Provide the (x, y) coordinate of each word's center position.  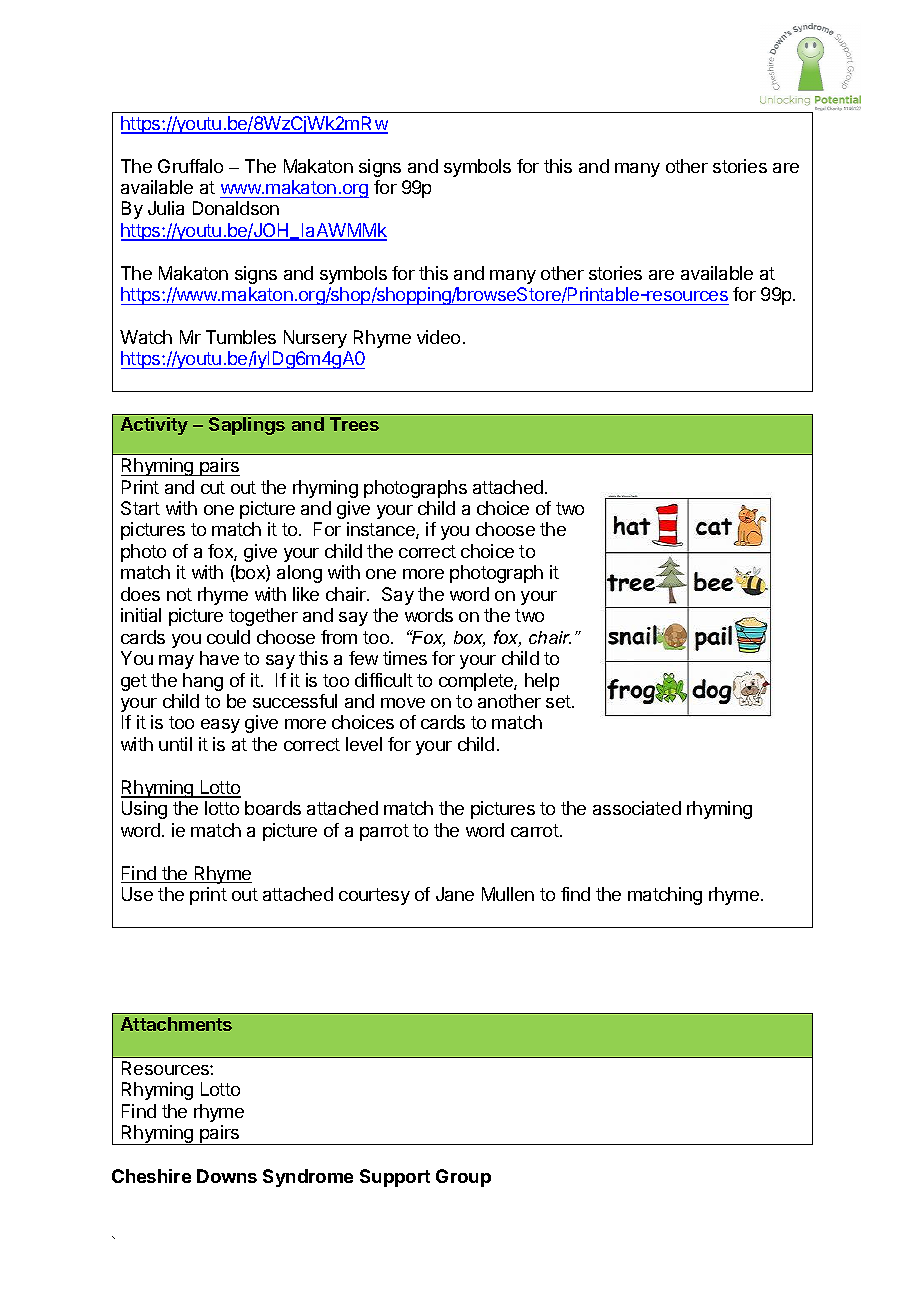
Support (395, 1178)
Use (137, 894)
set (559, 701)
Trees (354, 424)
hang (203, 682)
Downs (227, 1176)
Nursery (315, 339)
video (438, 337)
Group (463, 1178)
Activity (154, 426)
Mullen (508, 894)
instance (382, 530)
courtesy (374, 896)
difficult (384, 680)
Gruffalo (190, 166)
